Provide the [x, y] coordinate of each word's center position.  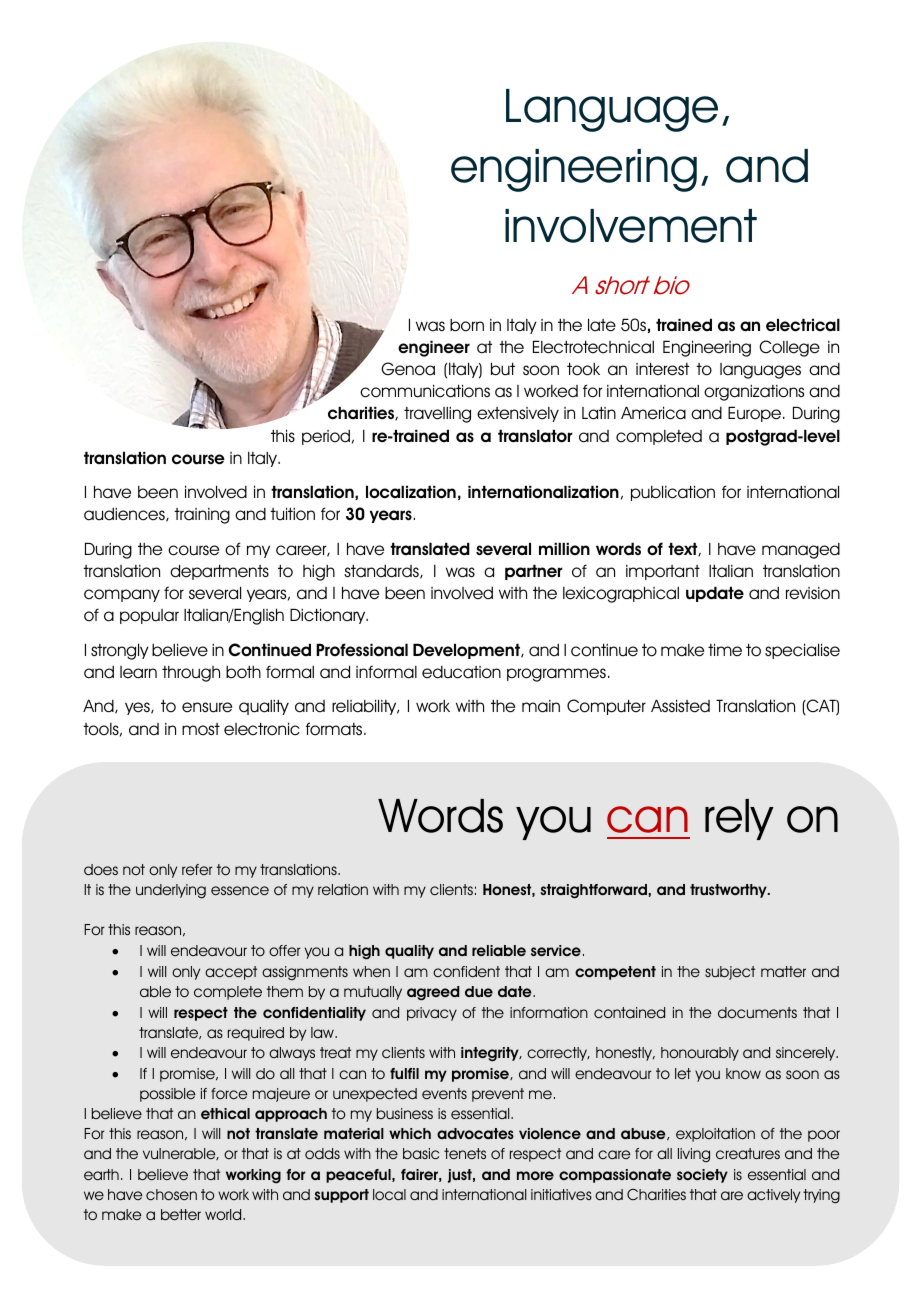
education [461, 672]
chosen [171, 1194]
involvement [631, 226]
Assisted [680, 706]
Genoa [408, 369]
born [467, 325]
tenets [465, 1153]
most [201, 729]
